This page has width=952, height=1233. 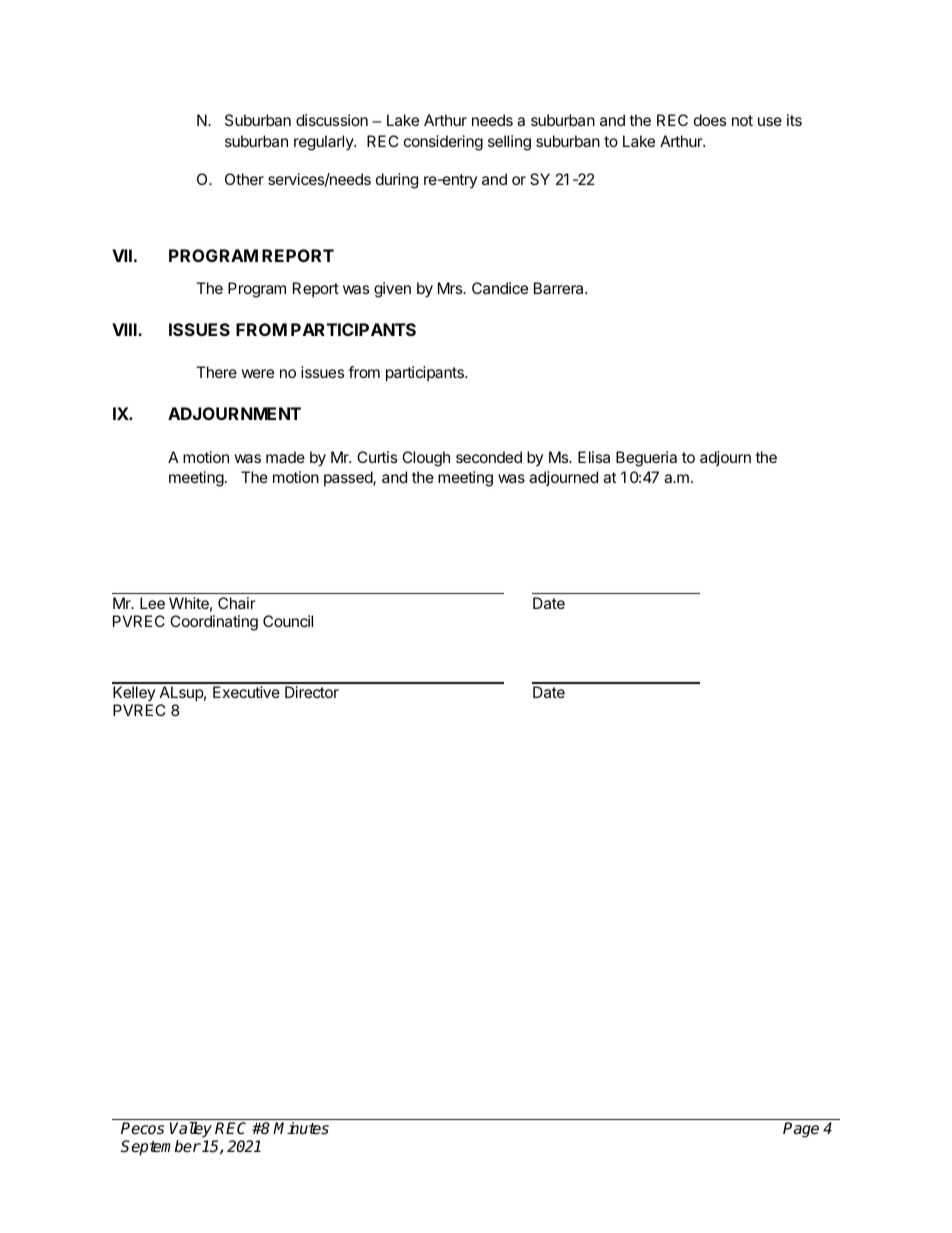 What do you see at coordinates (443, 143) in the page?
I see `considering` at bounding box center [443, 143].
